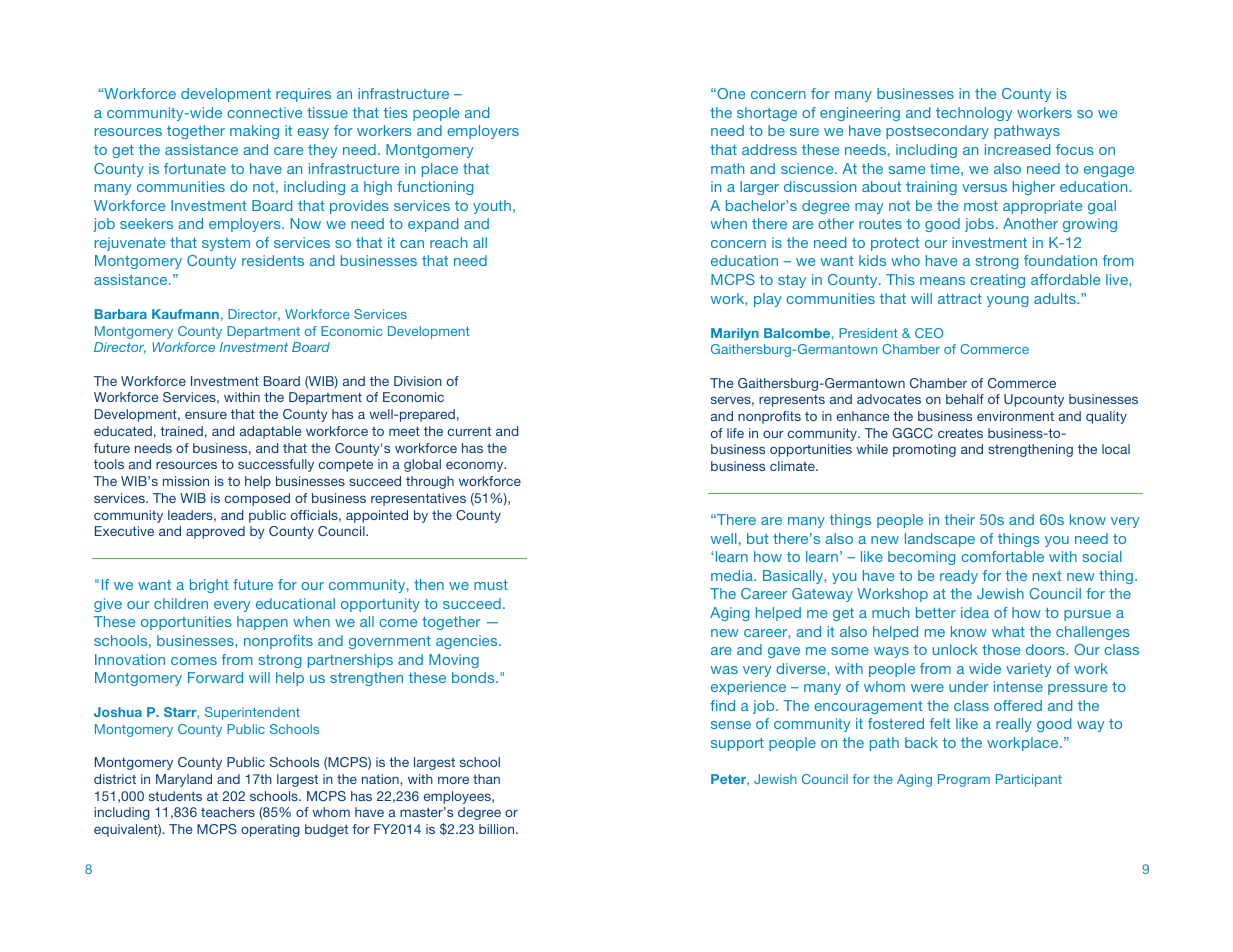 Image resolution: width=1233 pixels, height=952 pixels. What do you see at coordinates (997, 281) in the screenshot?
I see `creating` at bounding box center [997, 281].
